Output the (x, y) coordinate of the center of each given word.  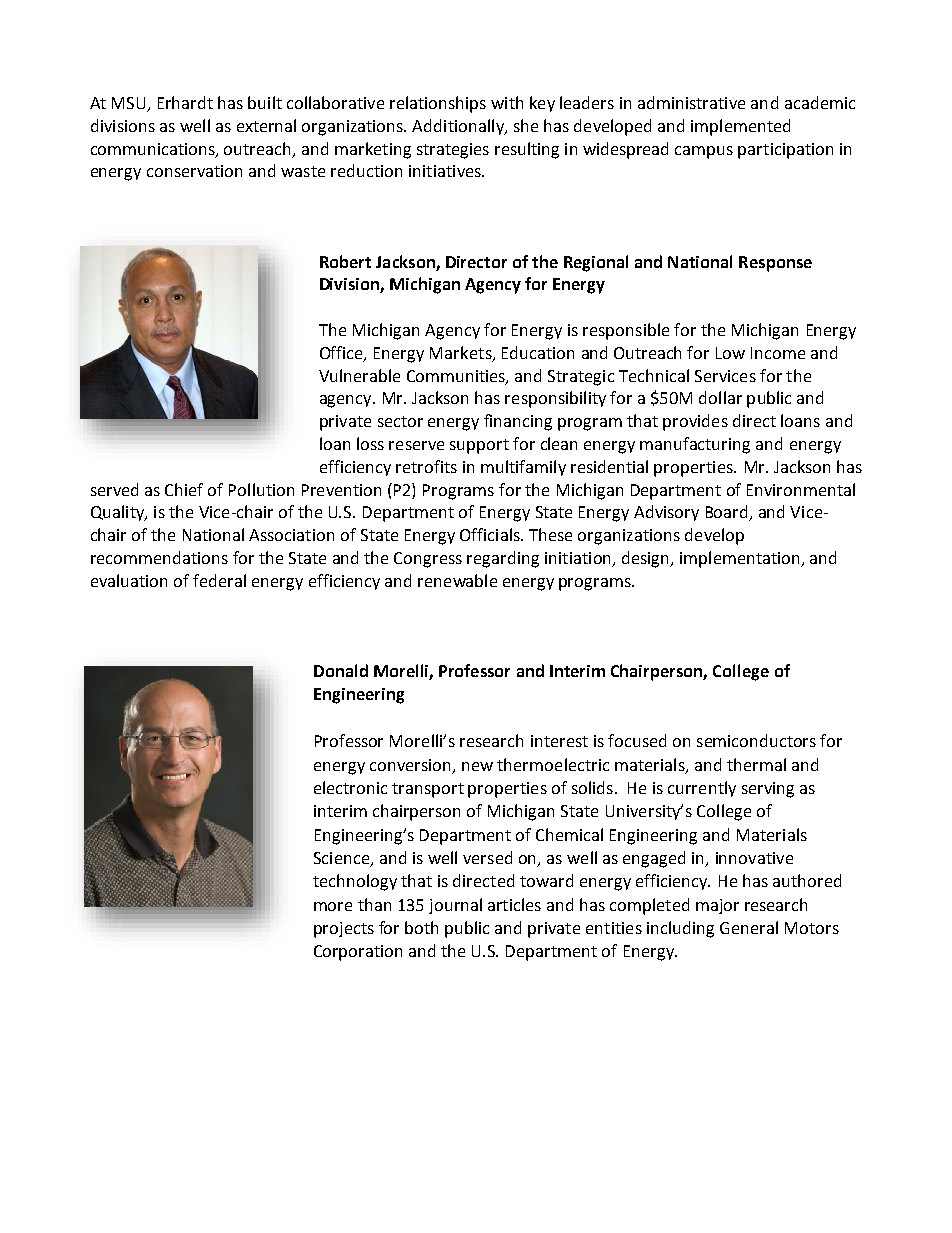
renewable (457, 580)
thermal (756, 764)
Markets (462, 353)
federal (219, 580)
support (479, 446)
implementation (741, 559)
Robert (345, 261)
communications (154, 150)
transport (428, 790)
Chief (184, 489)
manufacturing (695, 445)
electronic (350, 787)
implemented (740, 127)
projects (344, 930)
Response (775, 264)
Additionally (459, 127)
